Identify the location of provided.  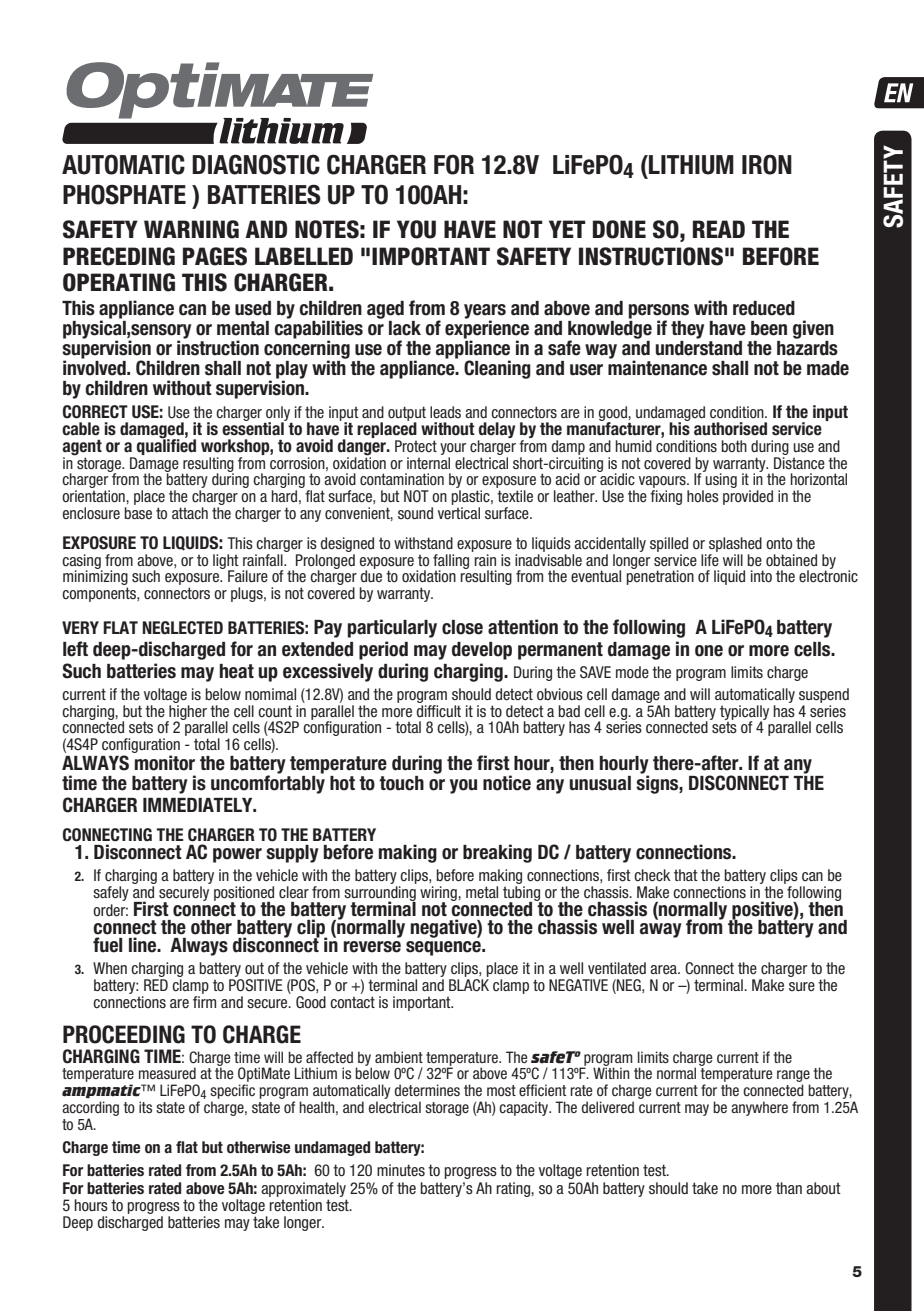
(748, 497).
